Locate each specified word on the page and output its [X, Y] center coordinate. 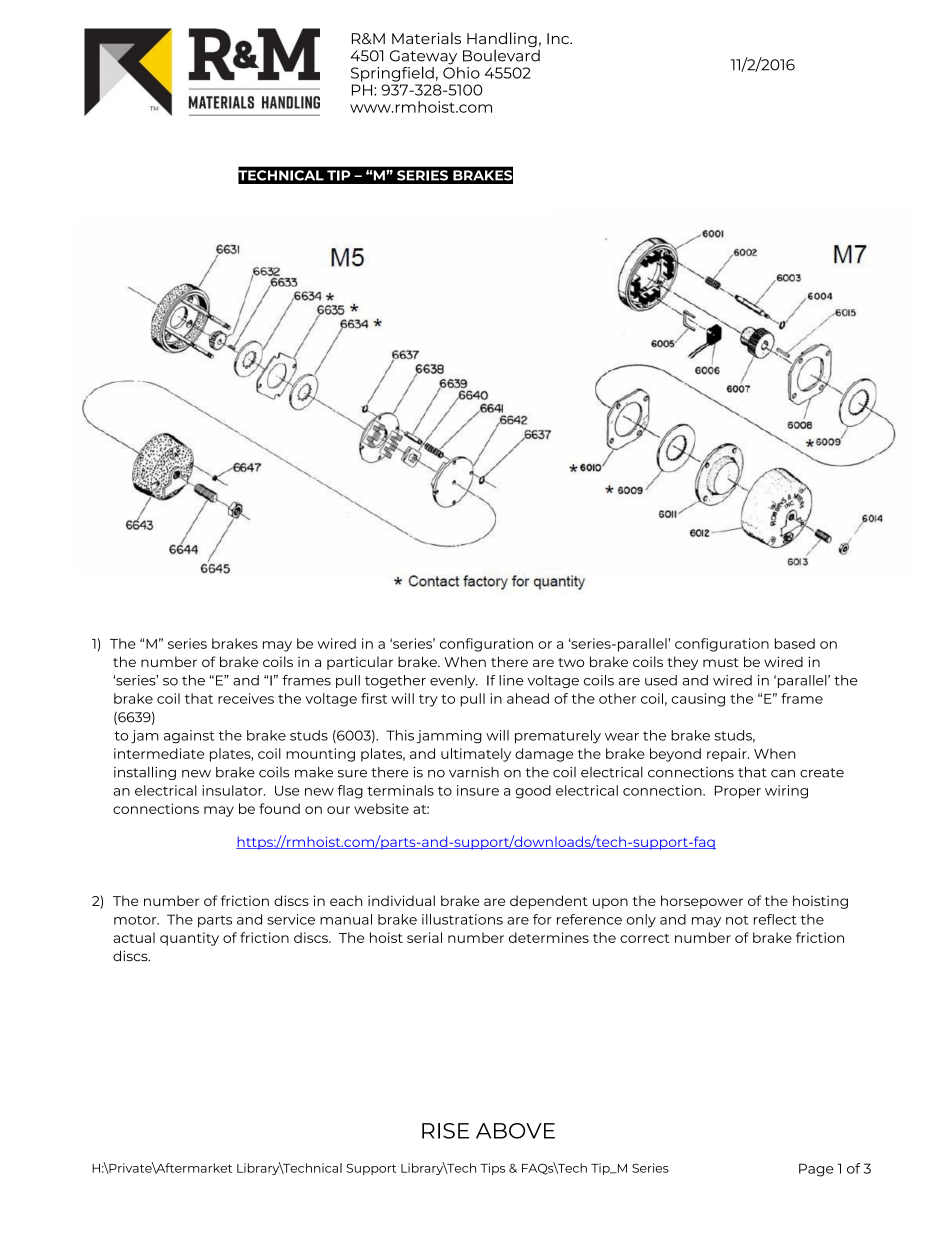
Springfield [392, 74]
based [795, 643]
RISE [445, 1131]
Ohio [461, 71]
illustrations [462, 919]
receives [246, 698]
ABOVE [515, 1131]
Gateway [423, 58]
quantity [189, 939]
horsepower [702, 902]
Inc [559, 38]
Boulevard [501, 56]
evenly [454, 681]
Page [816, 1170]
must [721, 662]
